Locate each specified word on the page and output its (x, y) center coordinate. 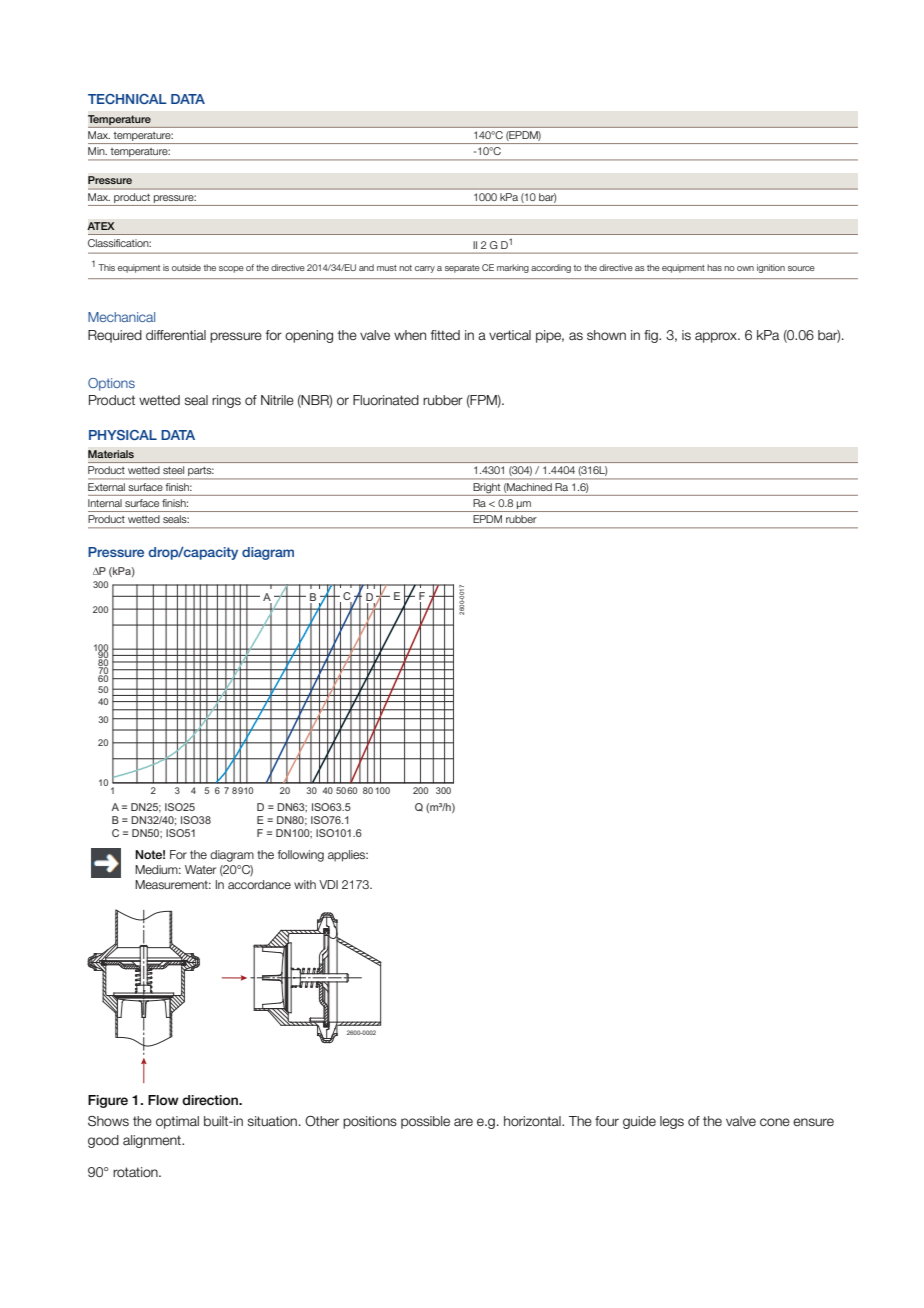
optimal (177, 1122)
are (463, 1122)
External (106, 487)
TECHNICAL (127, 99)
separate (462, 269)
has (714, 267)
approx (717, 337)
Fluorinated (386, 400)
